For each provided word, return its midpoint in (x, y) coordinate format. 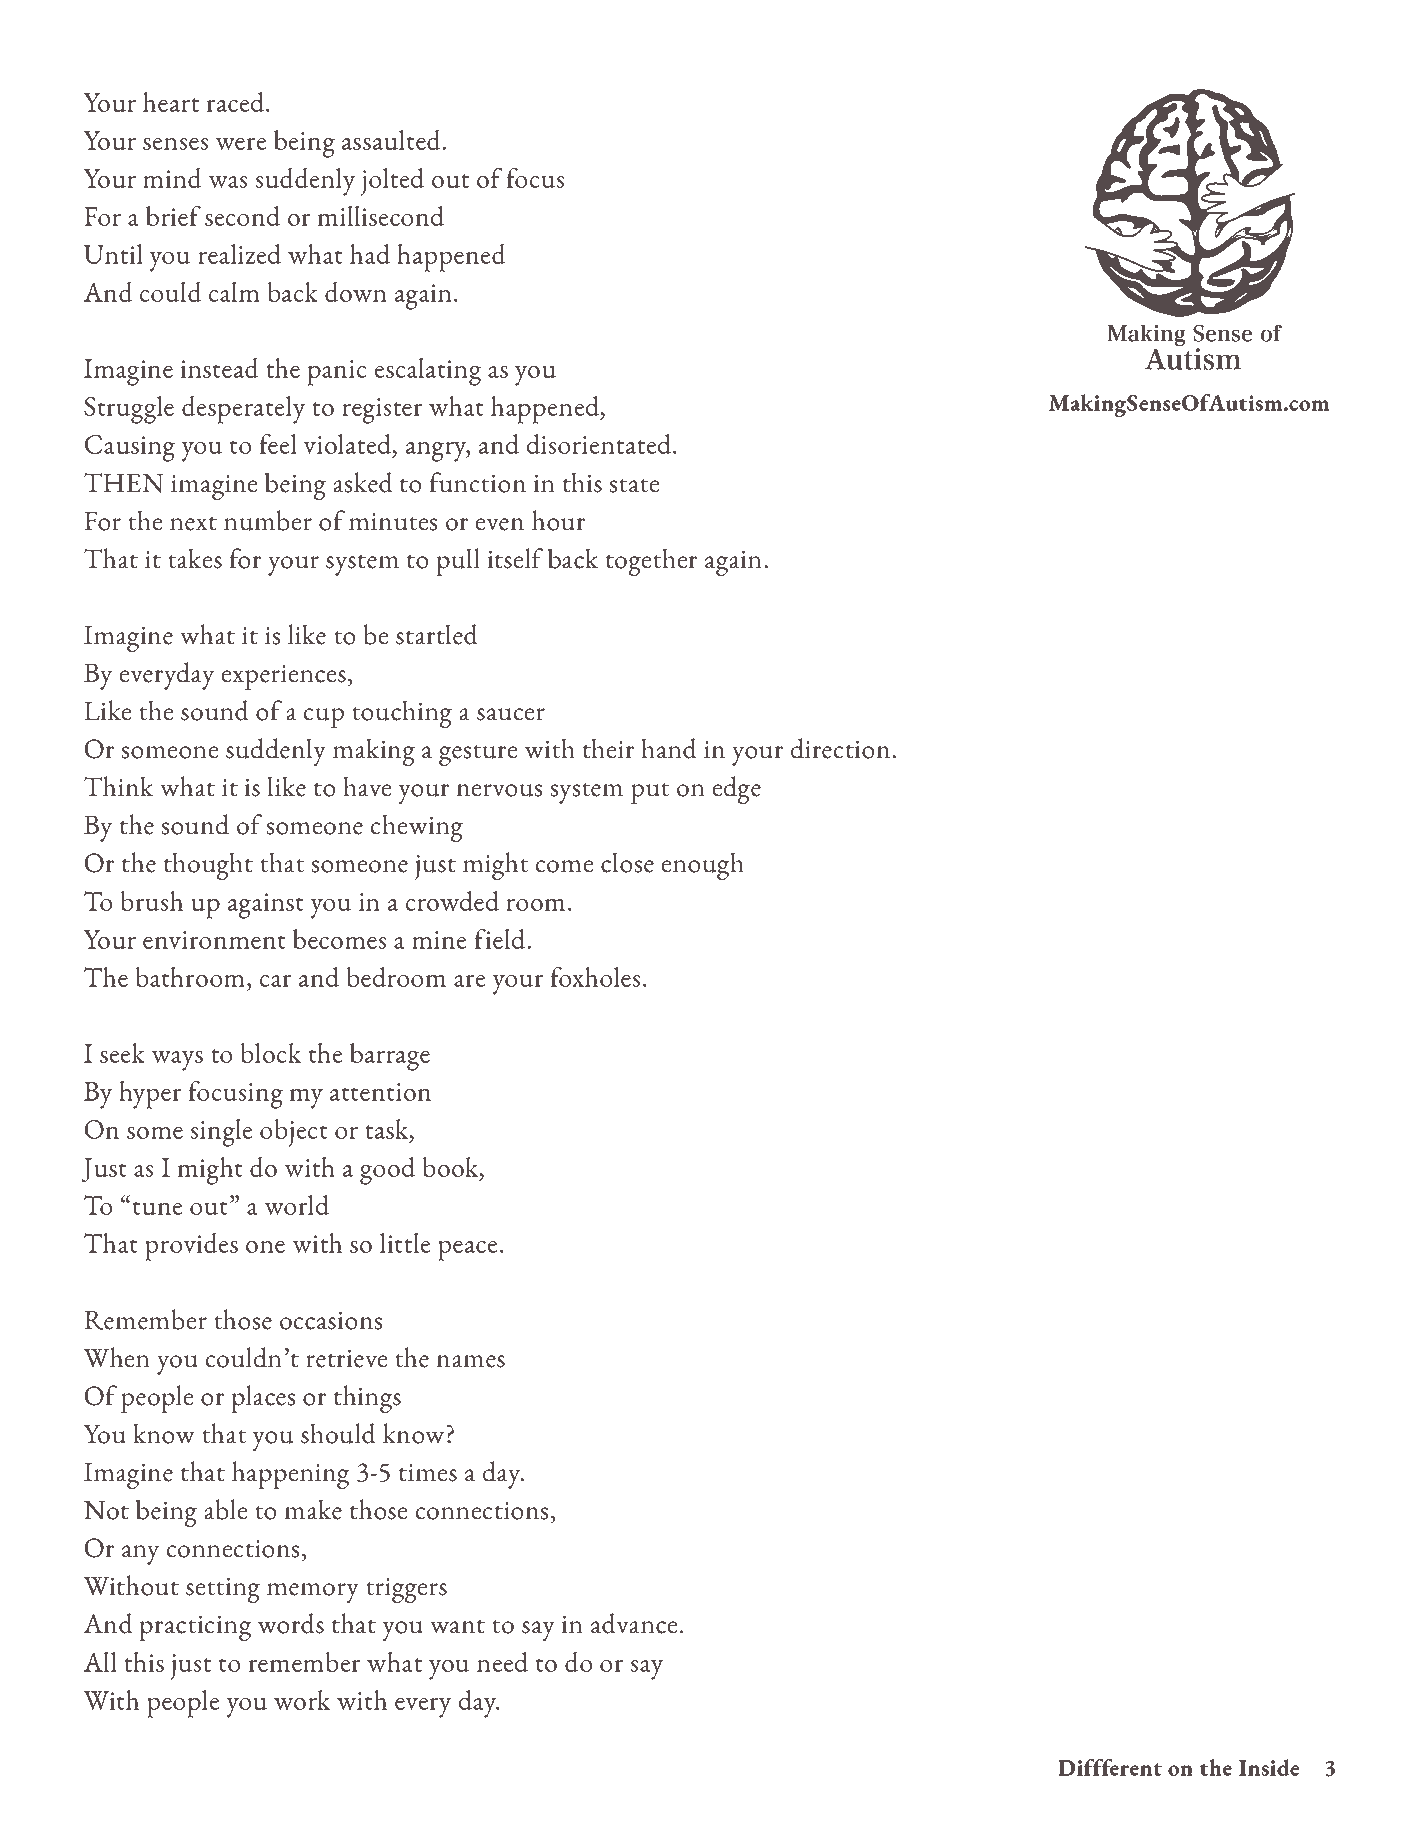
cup (324, 718)
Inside (1269, 1767)
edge (737, 790)
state (634, 486)
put (650, 793)
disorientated (600, 444)
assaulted (392, 140)
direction (842, 748)
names (471, 1361)
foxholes (595, 977)
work (302, 1700)
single (221, 1133)
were (241, 143)
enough (703, 866)
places (263, 1399)
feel (278, 444)
